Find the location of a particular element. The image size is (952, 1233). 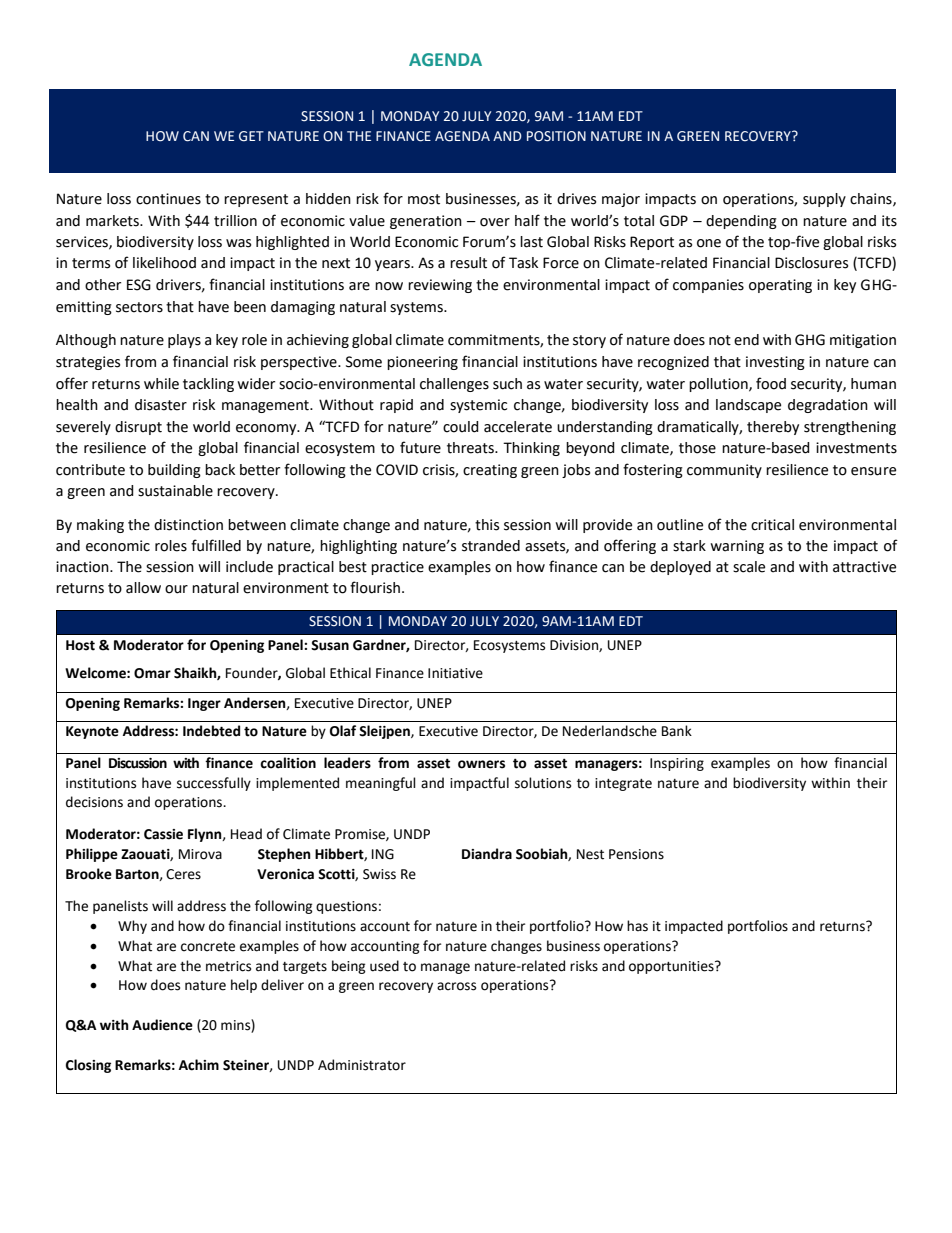

stranded is located at coordinates (491, 546).
